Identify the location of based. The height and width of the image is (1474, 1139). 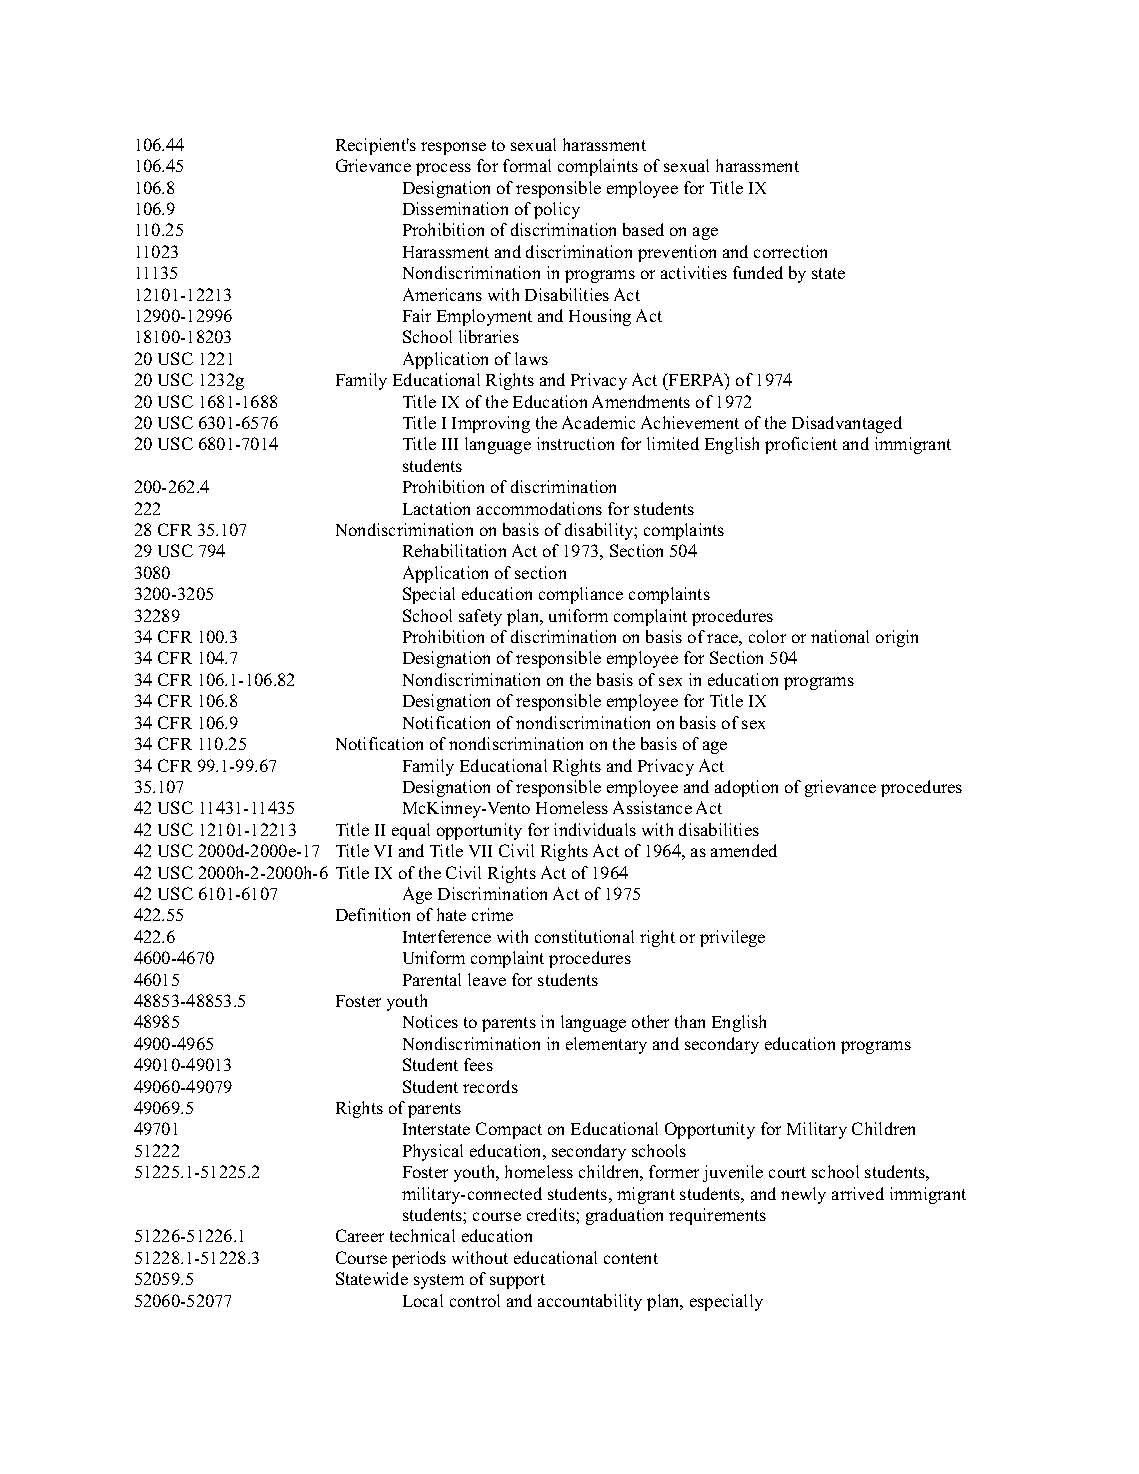
(643, 229).
